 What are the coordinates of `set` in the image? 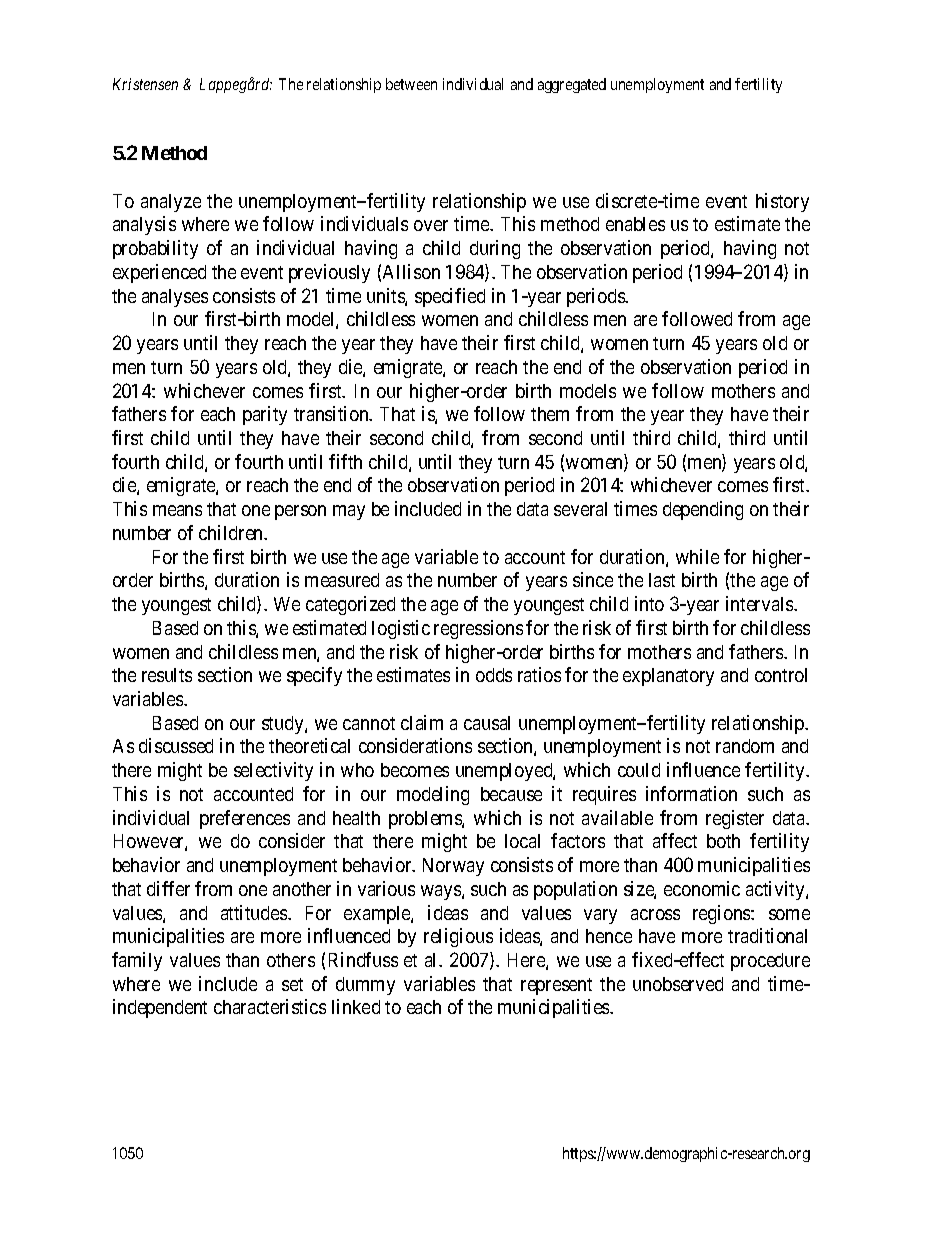 It's located at (292, 984).
